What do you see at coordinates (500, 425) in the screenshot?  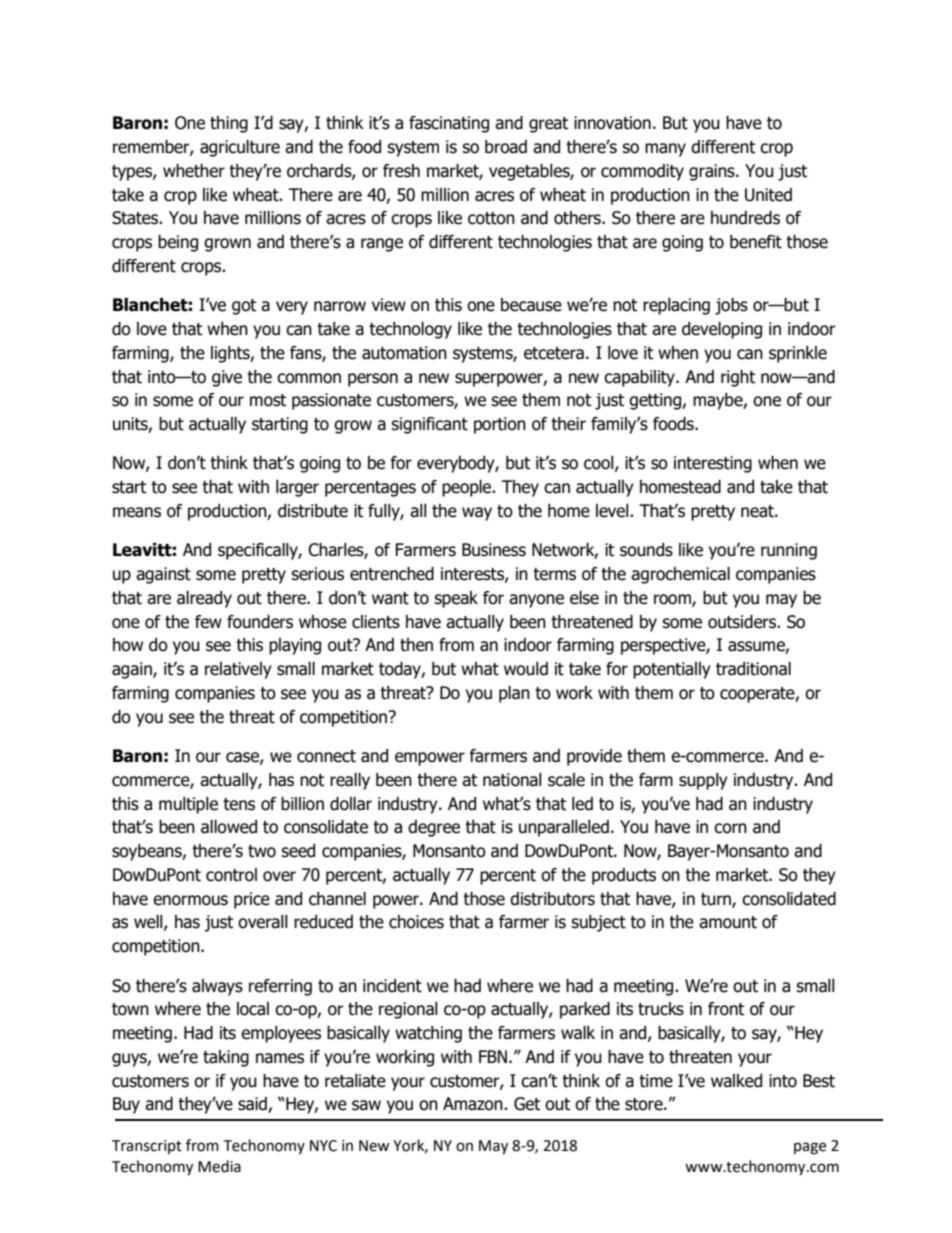 I see `portion` at bounding box center [500, 425].
